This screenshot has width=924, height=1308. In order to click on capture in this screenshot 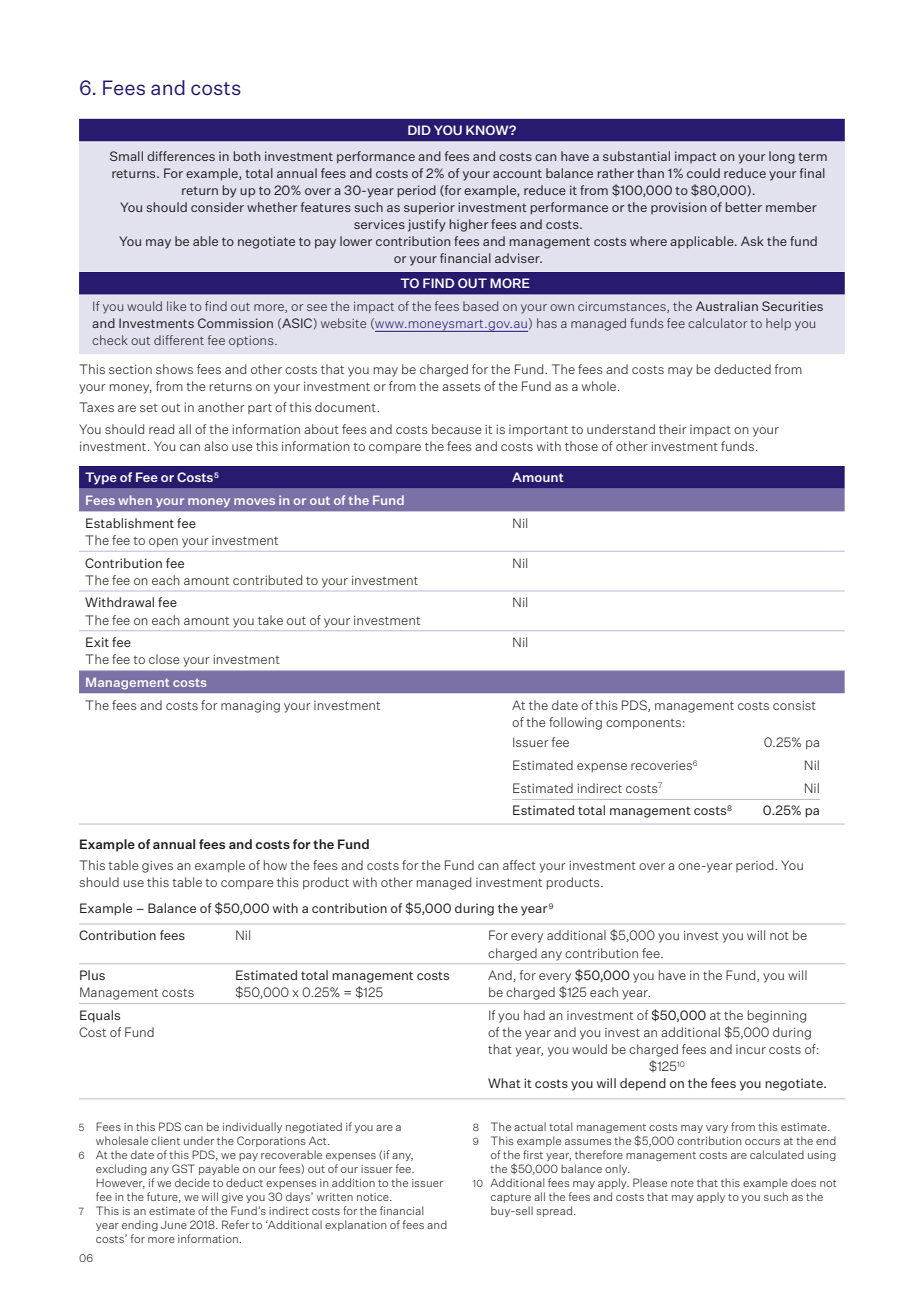, I will do `click(511, 1198)`.
